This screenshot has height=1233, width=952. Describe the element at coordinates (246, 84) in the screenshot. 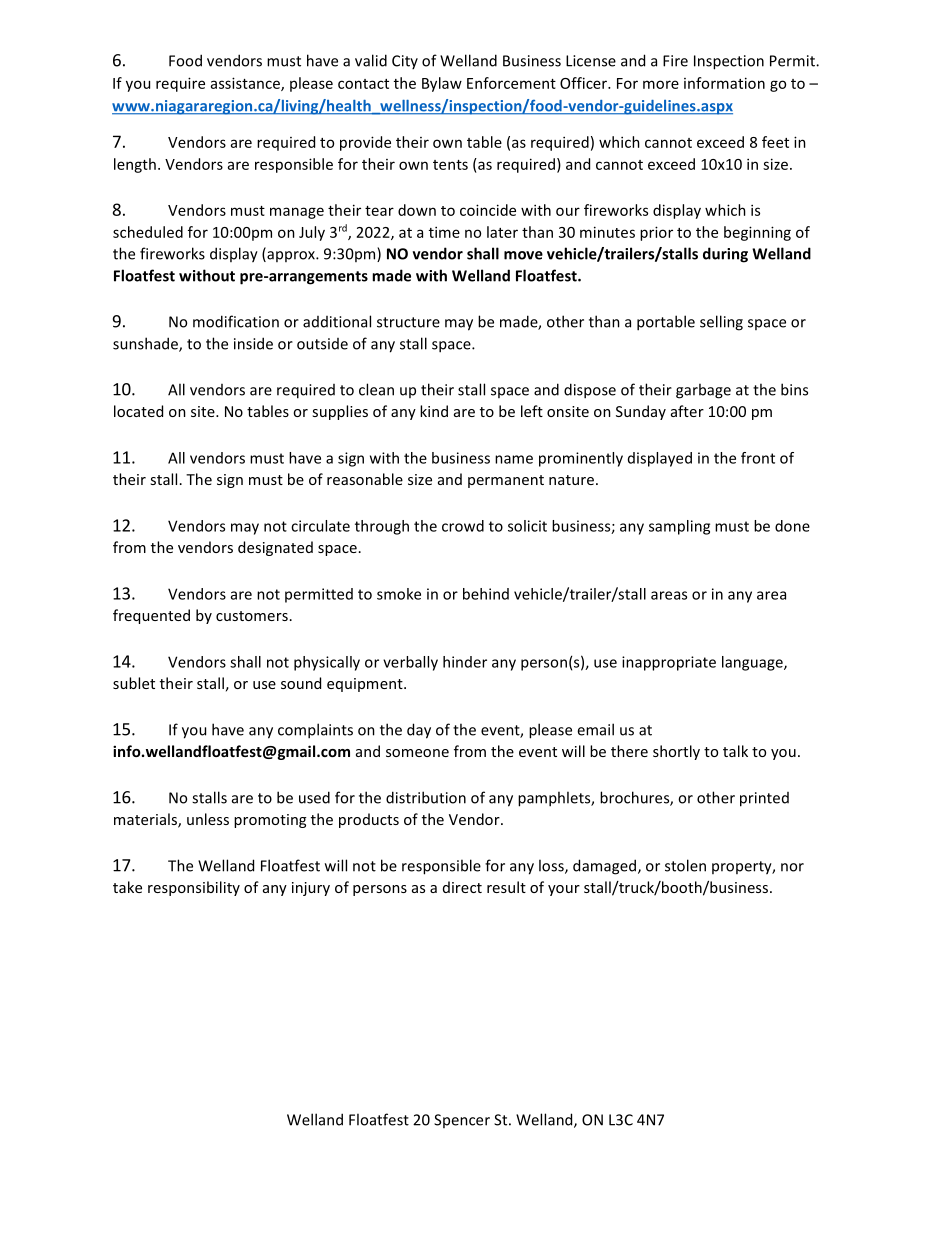

I see `assistance` at that location.
